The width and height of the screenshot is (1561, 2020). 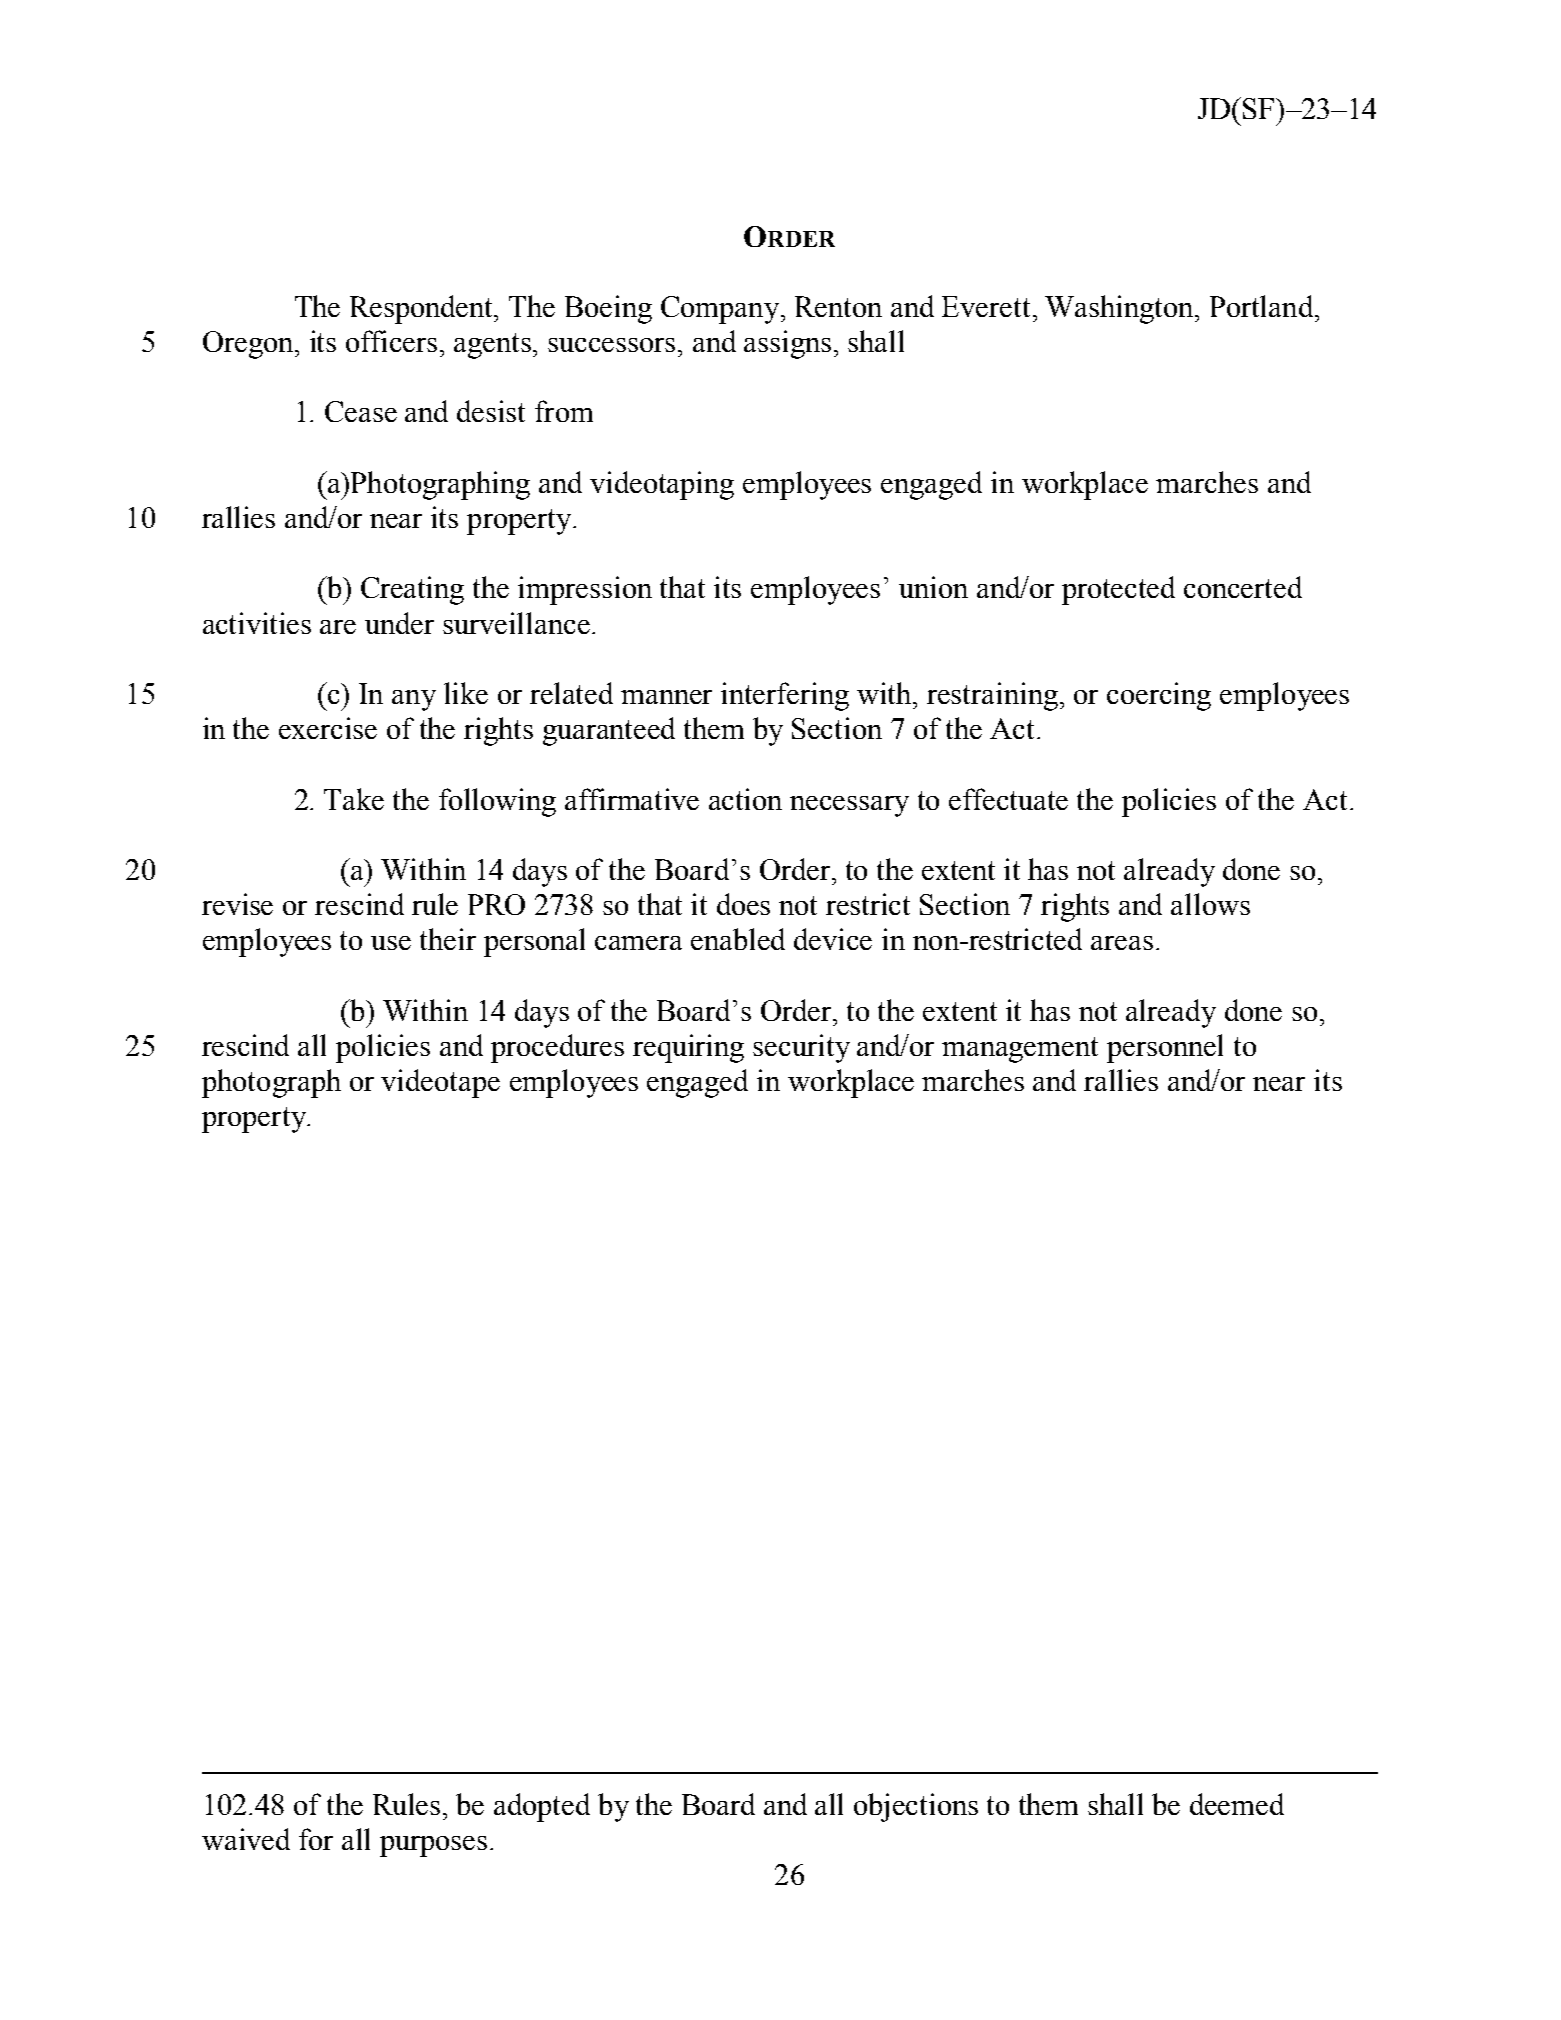 What do you see at coordinates (916, 1807) in the screenshot?
I see `objections` at bounding box center [916, 1807].
